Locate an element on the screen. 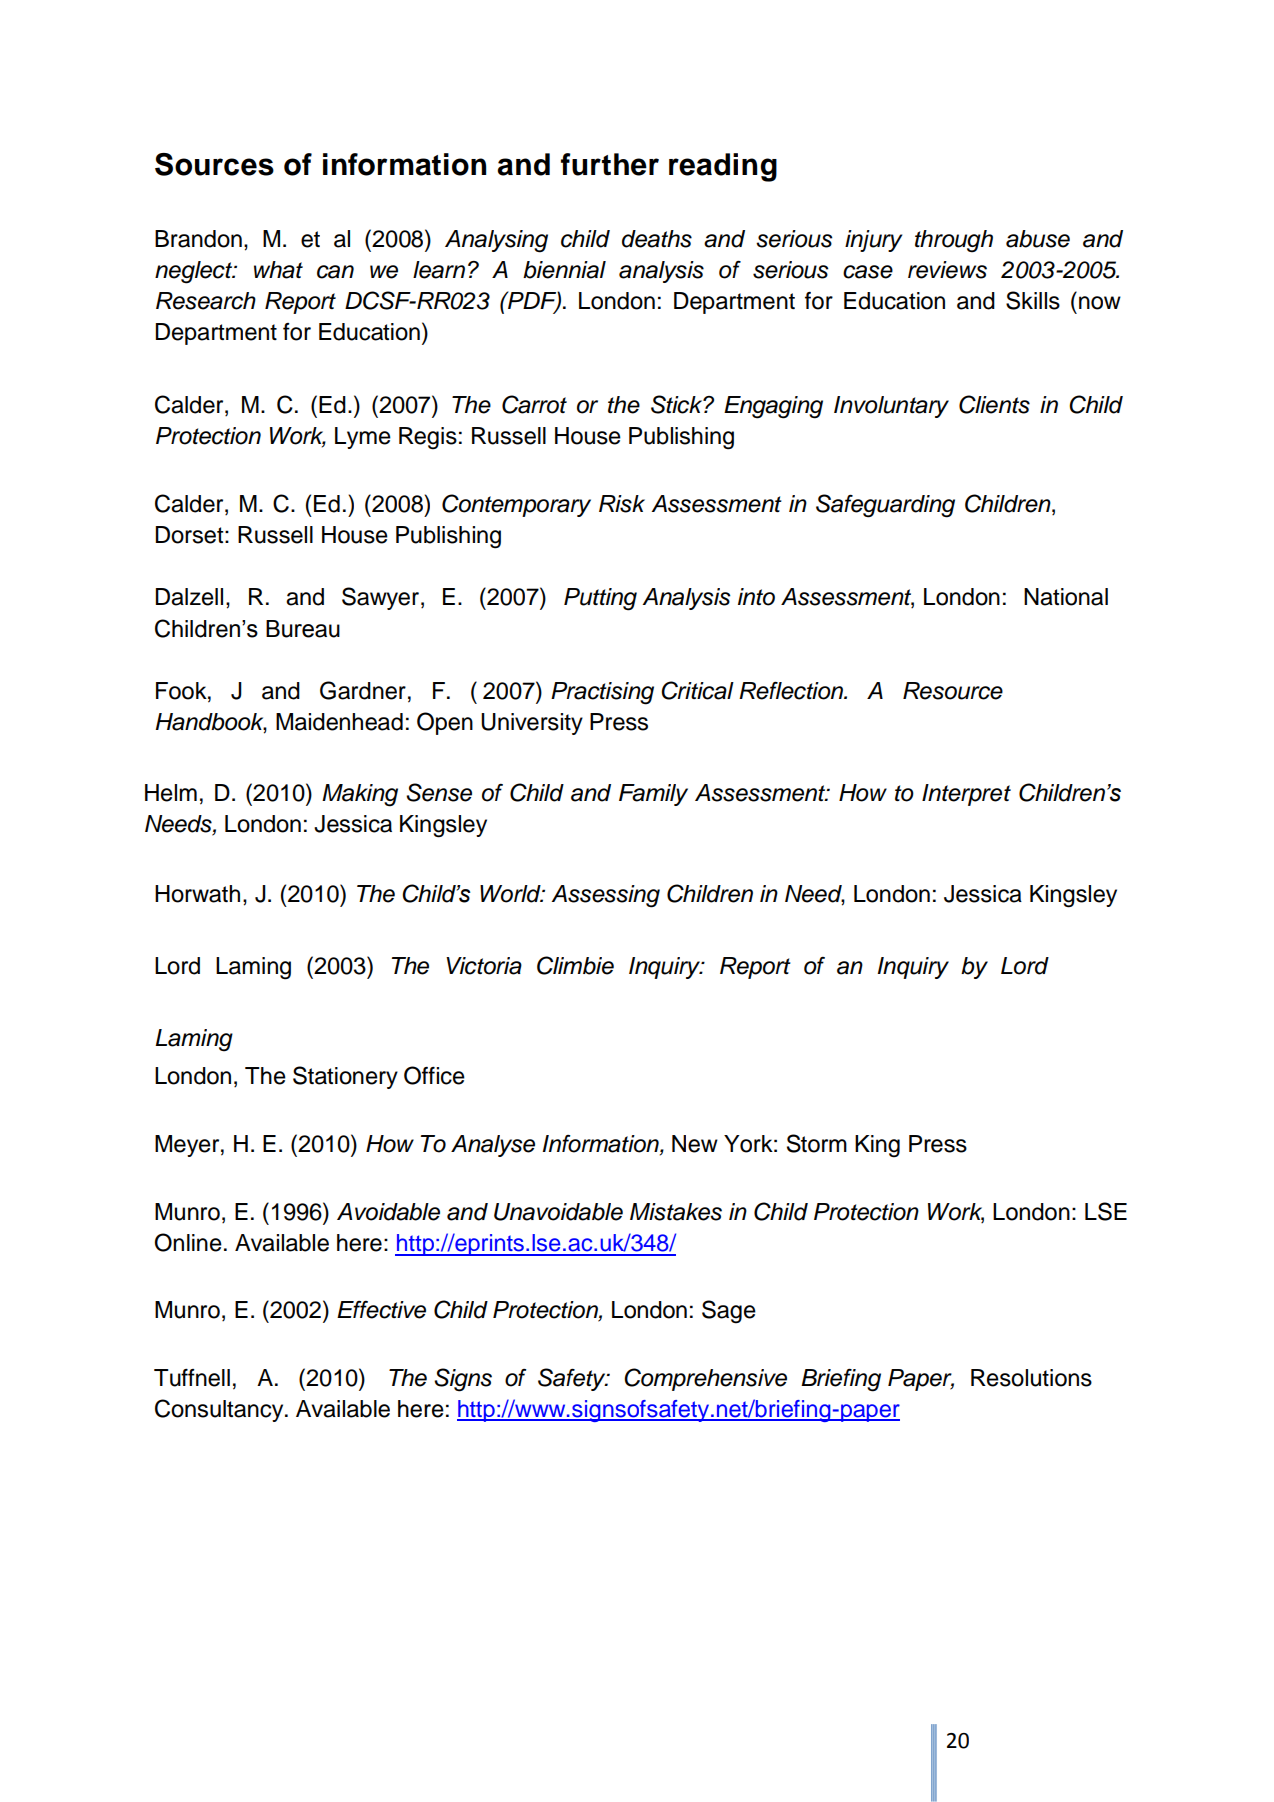 The image size is (1274, 1802). Consultancy is located at coordinates (220, 1410).
